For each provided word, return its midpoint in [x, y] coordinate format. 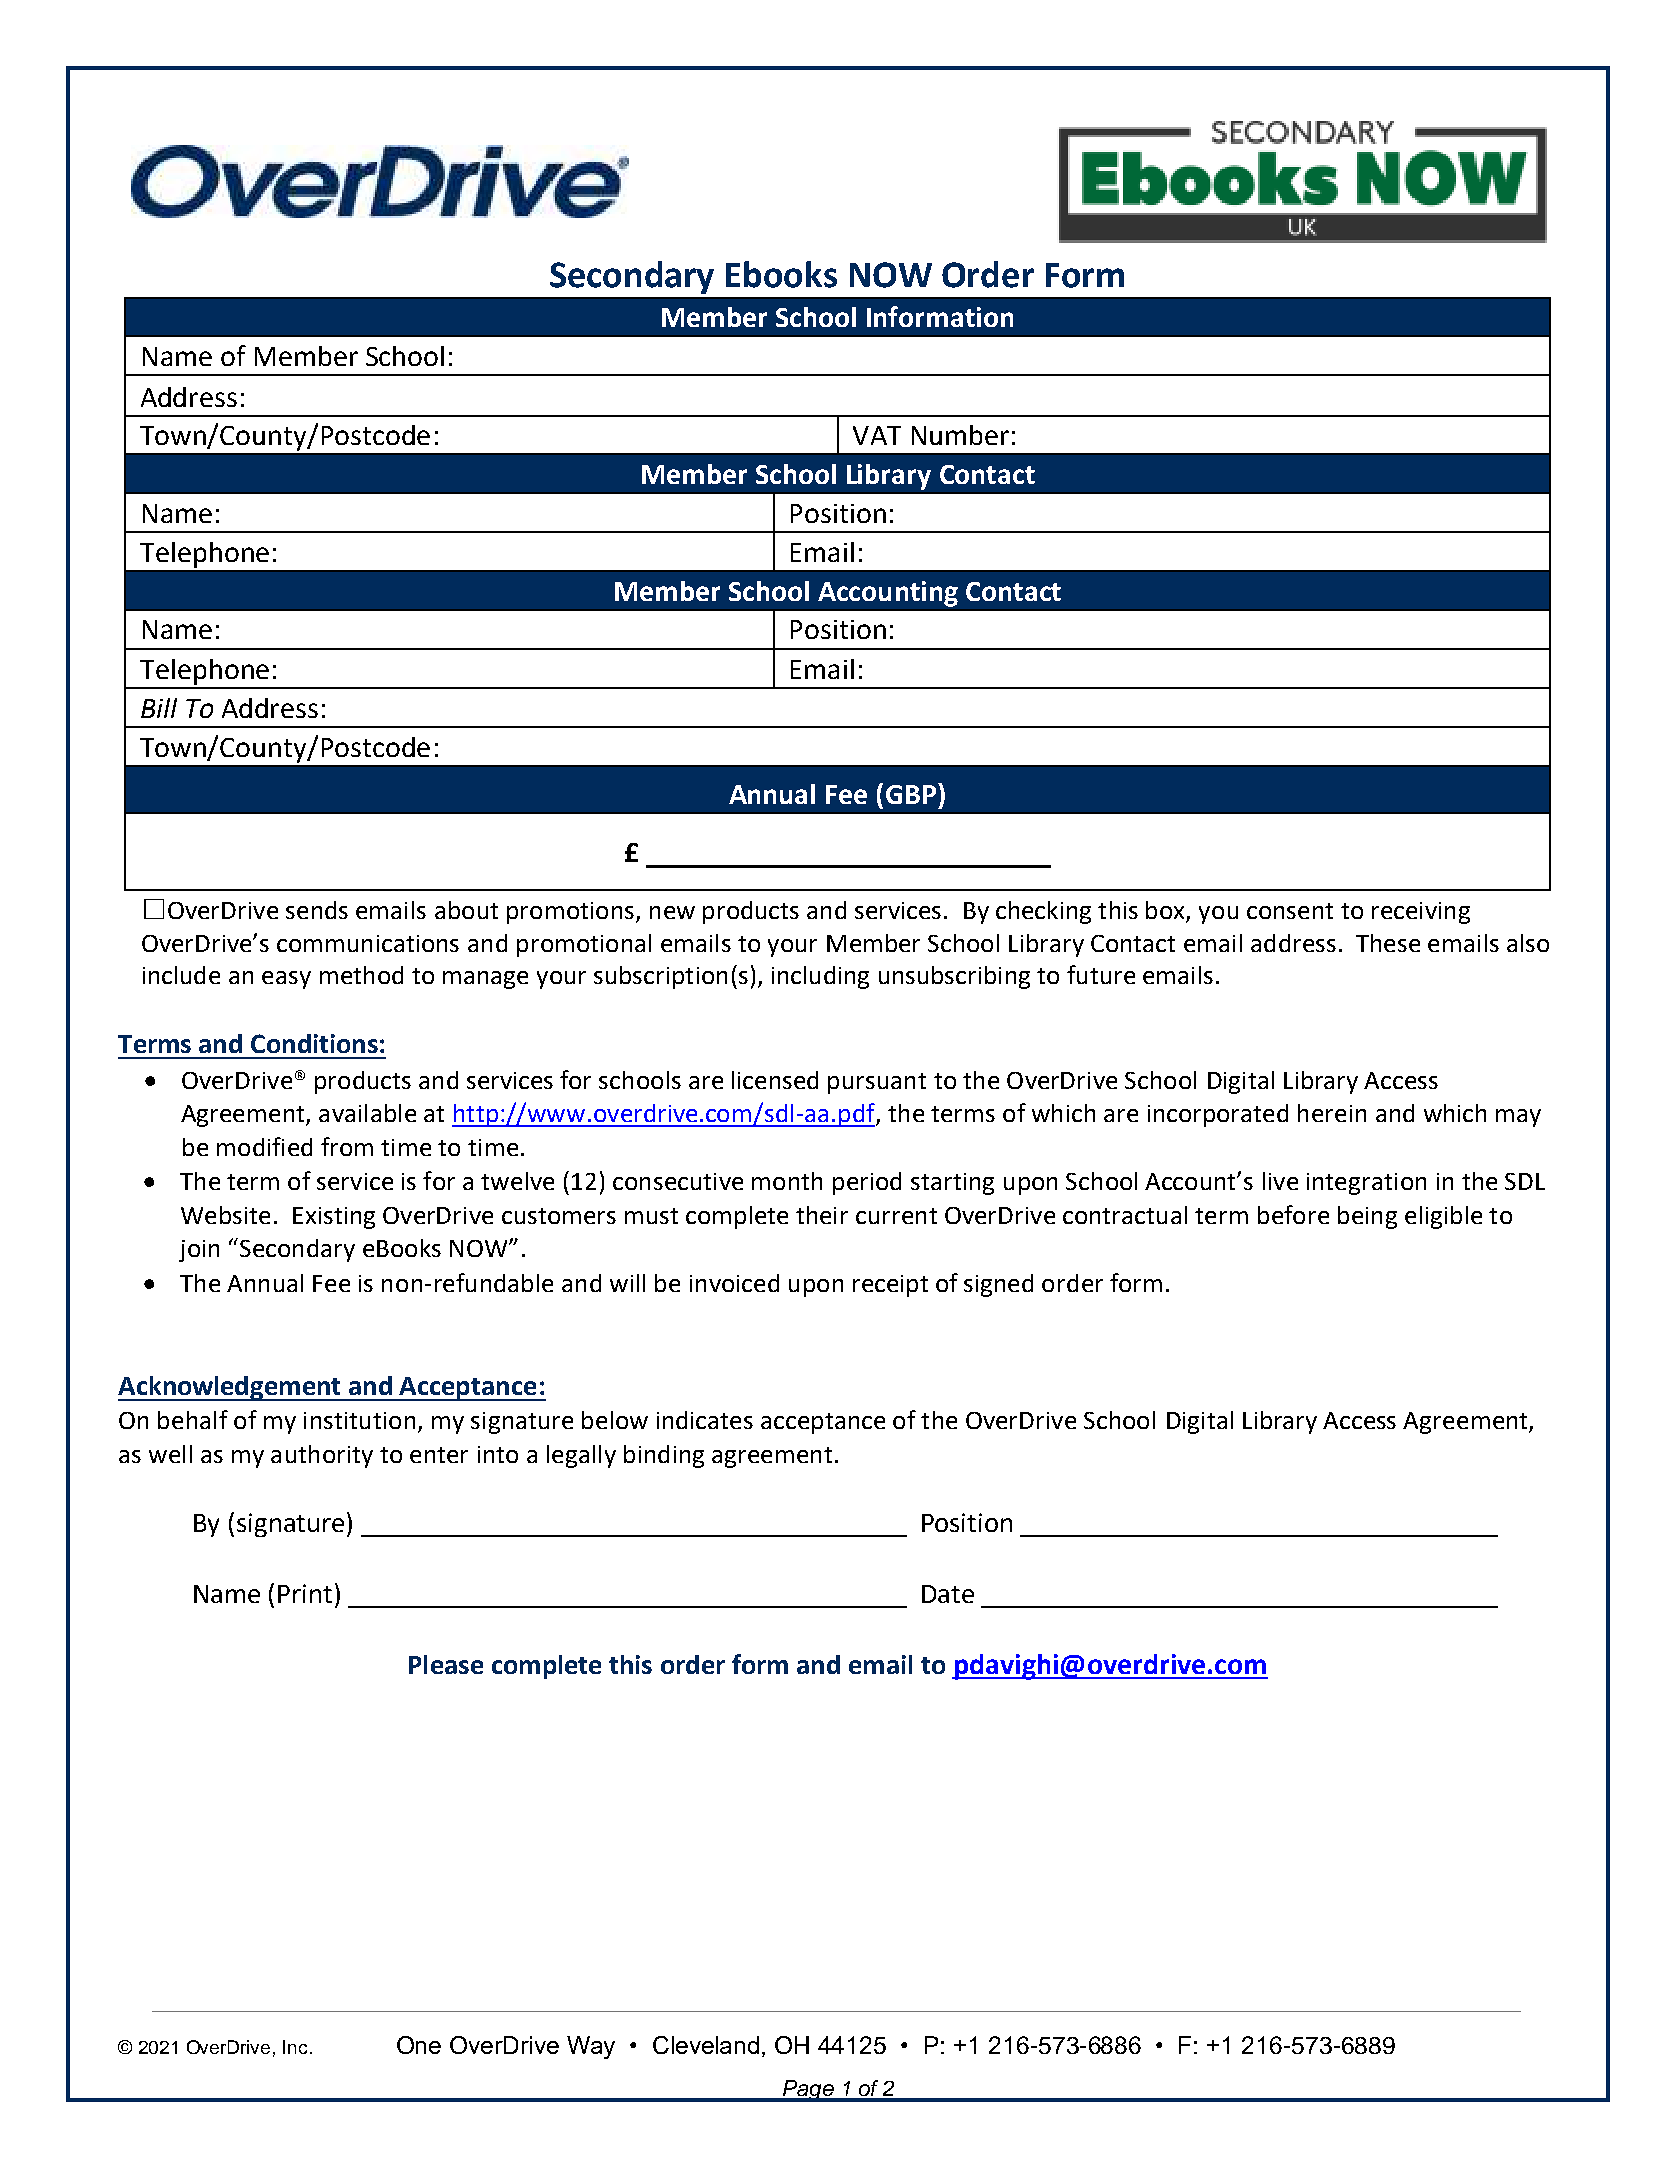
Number [960, 435]
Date [948, 1594]
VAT [877, 435]
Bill [159, 708]
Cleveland [706, 2045]
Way [591, 2047]
